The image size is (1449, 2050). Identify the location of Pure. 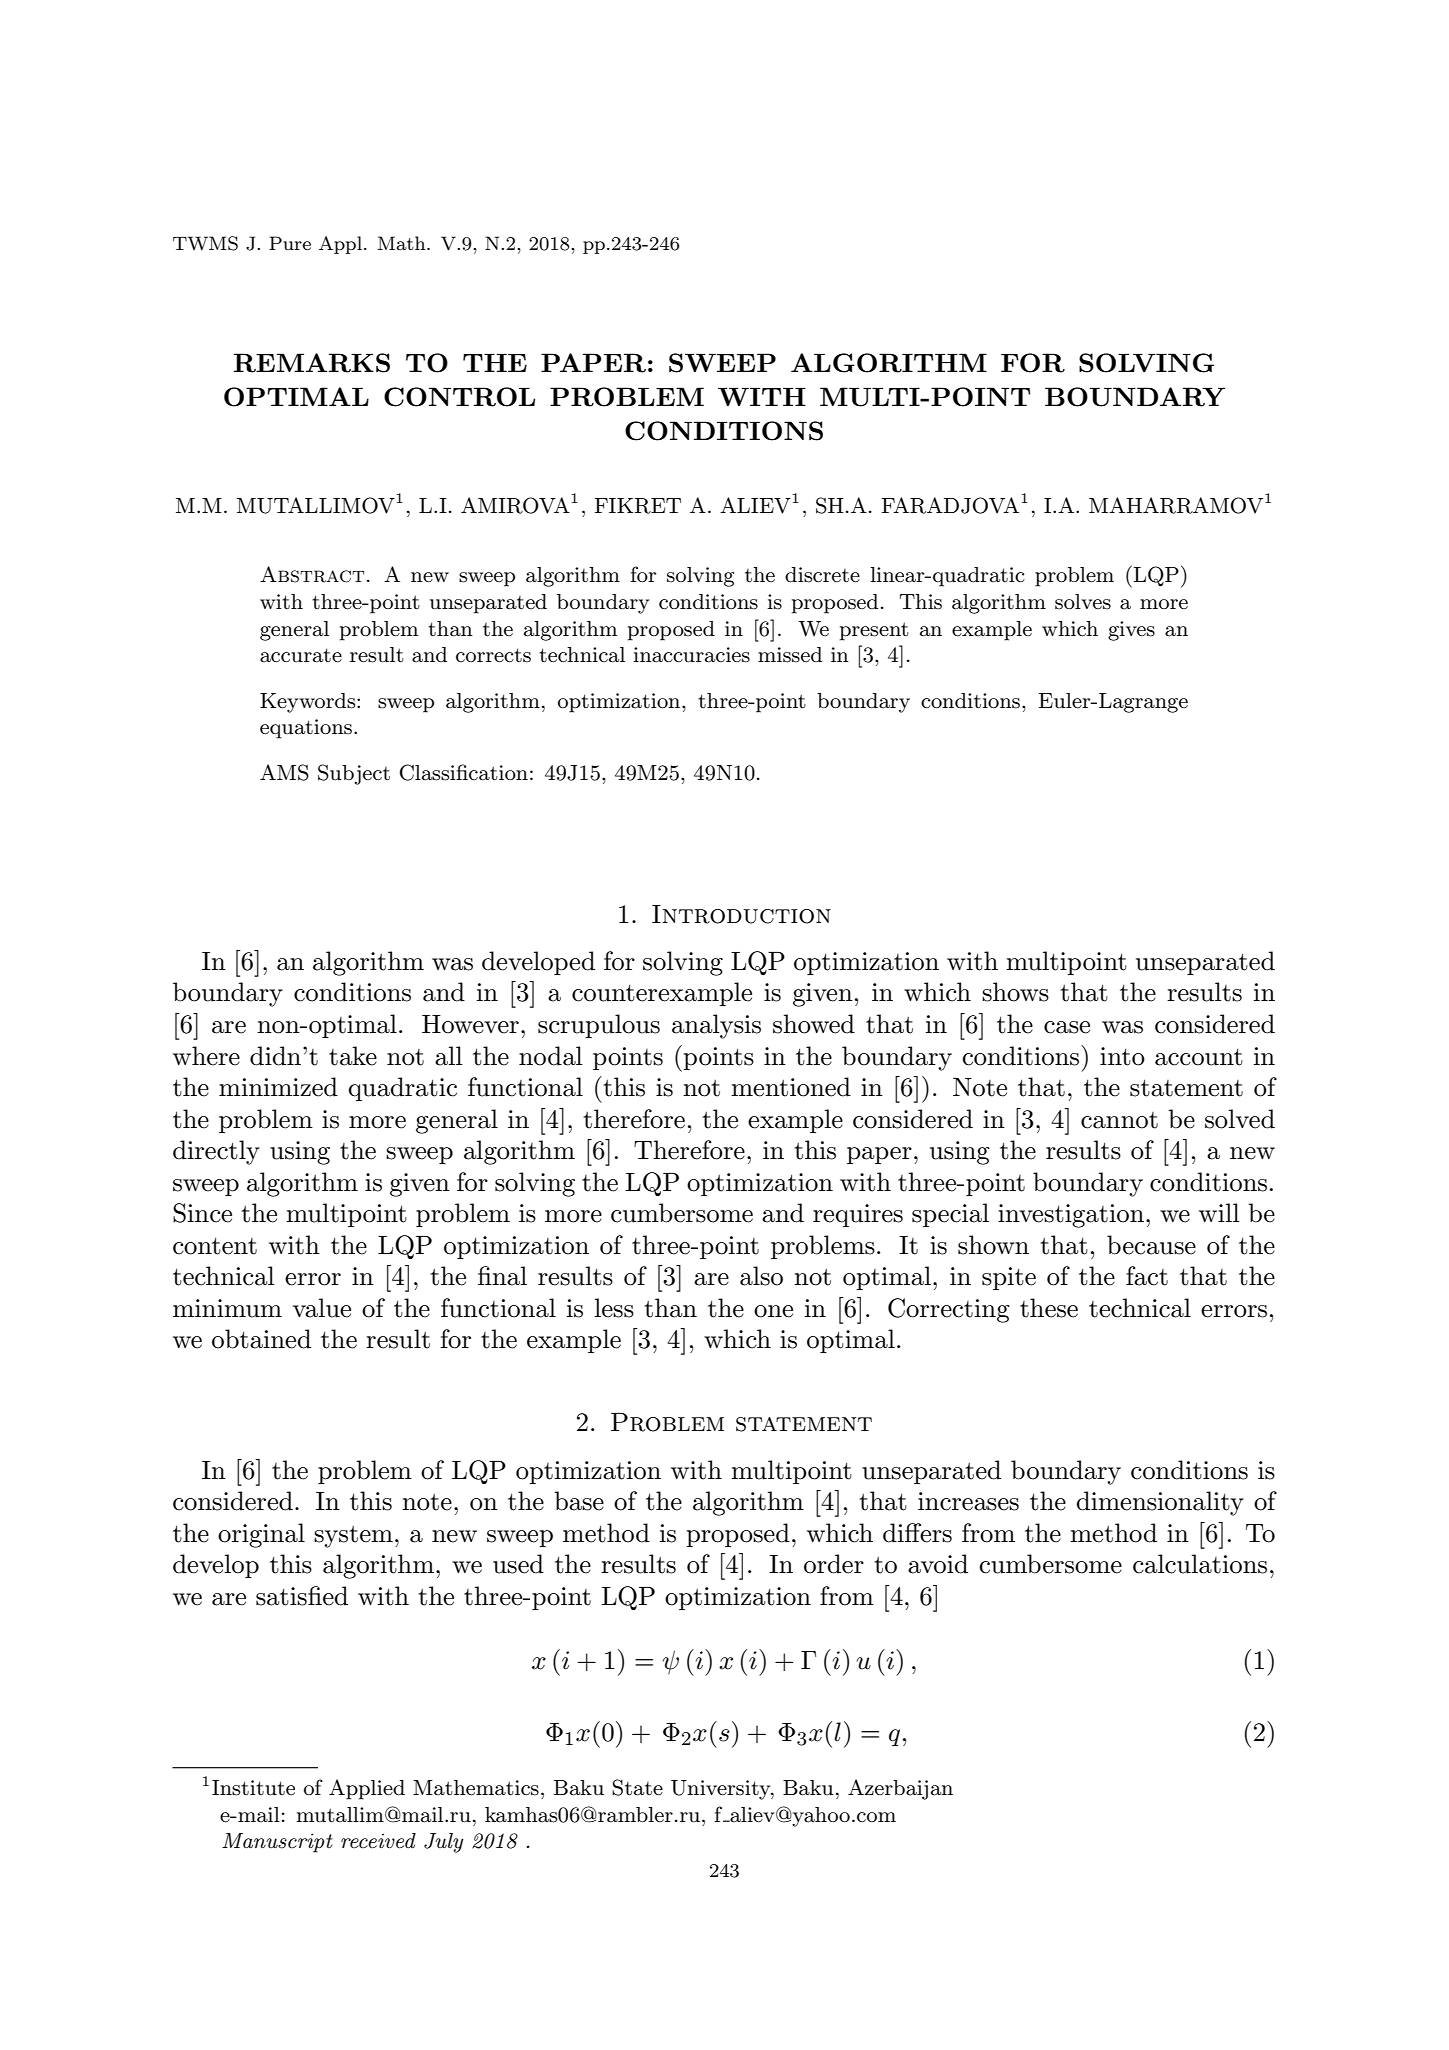
(290, 243).
